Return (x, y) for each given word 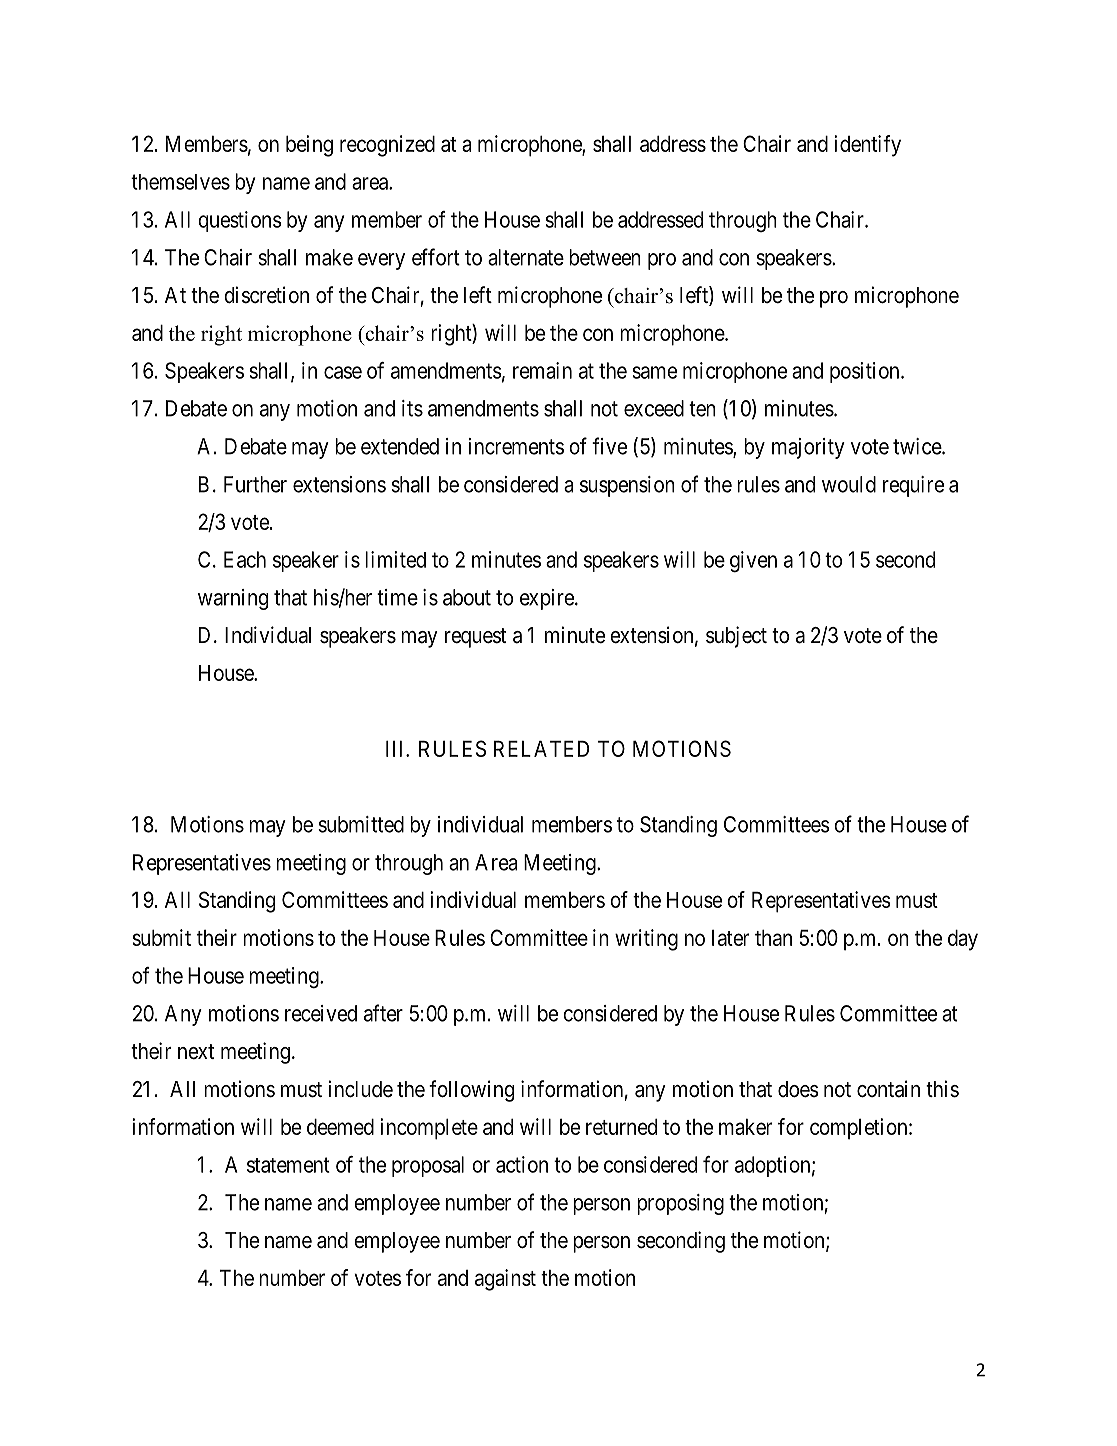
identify (867, 146)
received (321, 1013)
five (609, 446)
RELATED (541, 749)
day (963, 940)
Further (255, 484)
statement (288, 1165)
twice (918, 446)
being (309, 146)
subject (736, 637)
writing (646, 940)
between (605, 257)
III (396, 749)
